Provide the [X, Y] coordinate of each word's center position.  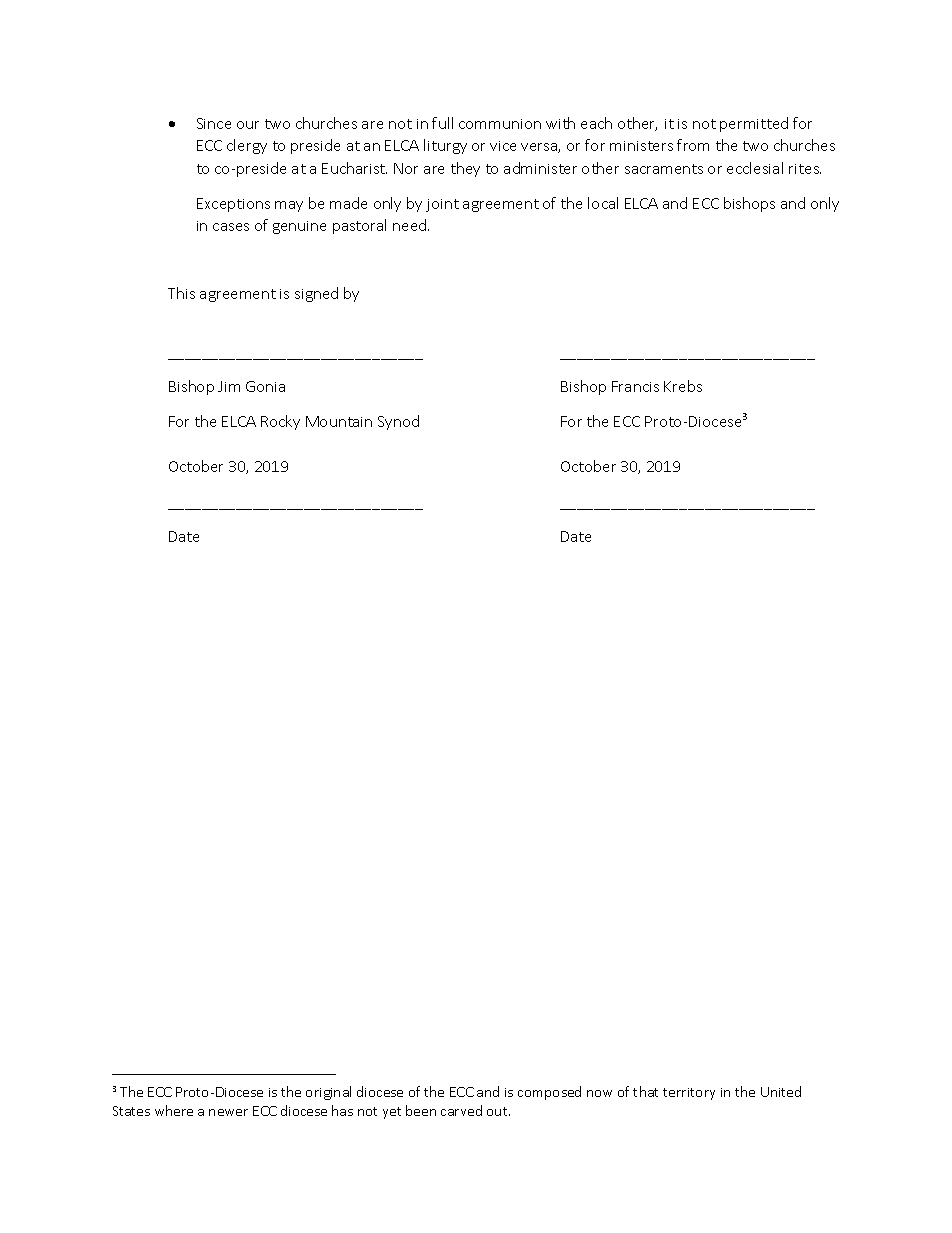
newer [228, 1112]
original [328, 1093]
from [693, 145]
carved [461, 1110]
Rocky [280, 422]
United [781, 1091]
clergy [247, 146]
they [465, 169]
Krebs [683, 386]
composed [549, 1093]
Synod [398, 422]
